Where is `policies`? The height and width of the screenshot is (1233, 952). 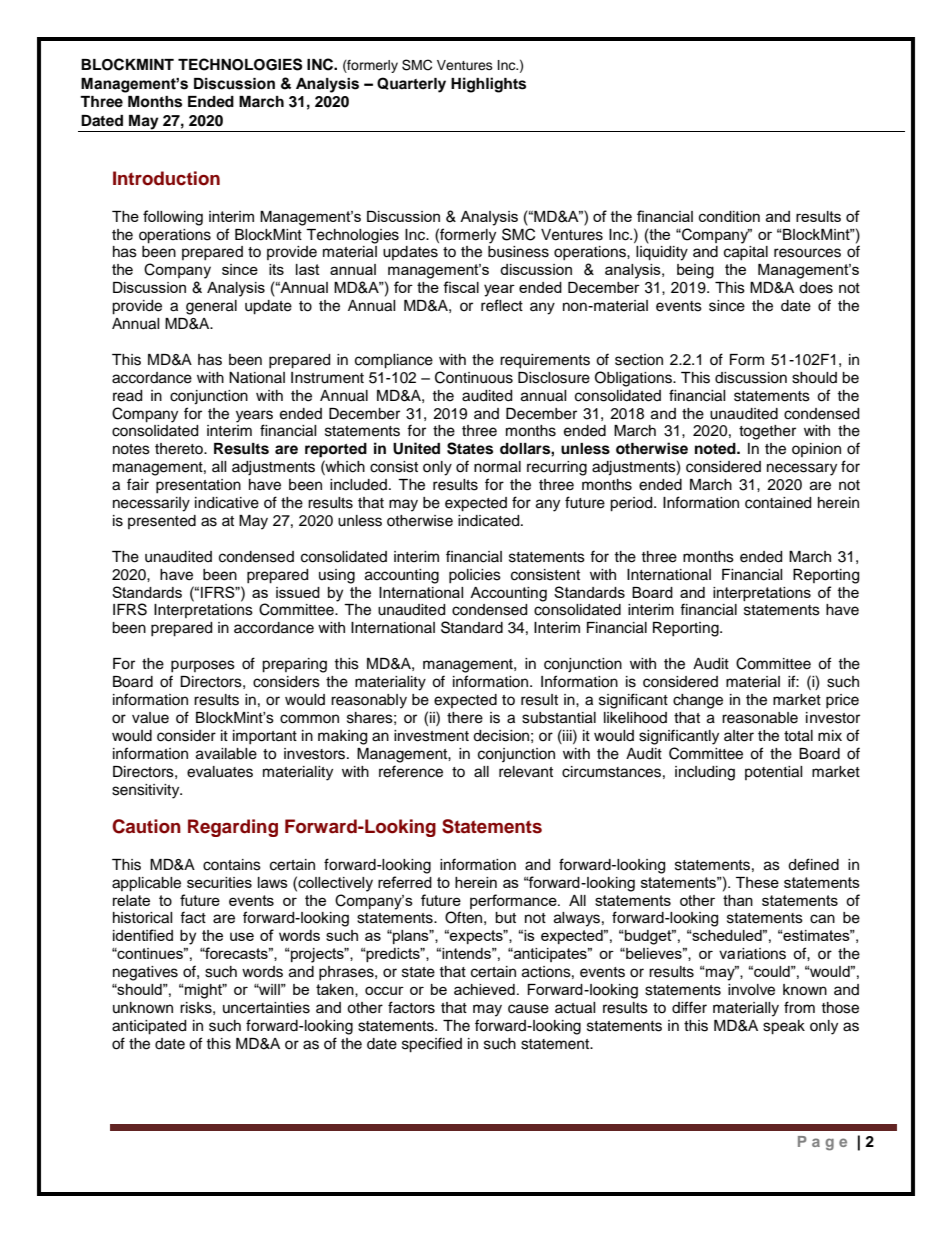
policies is located at coordinates (475, 576).
